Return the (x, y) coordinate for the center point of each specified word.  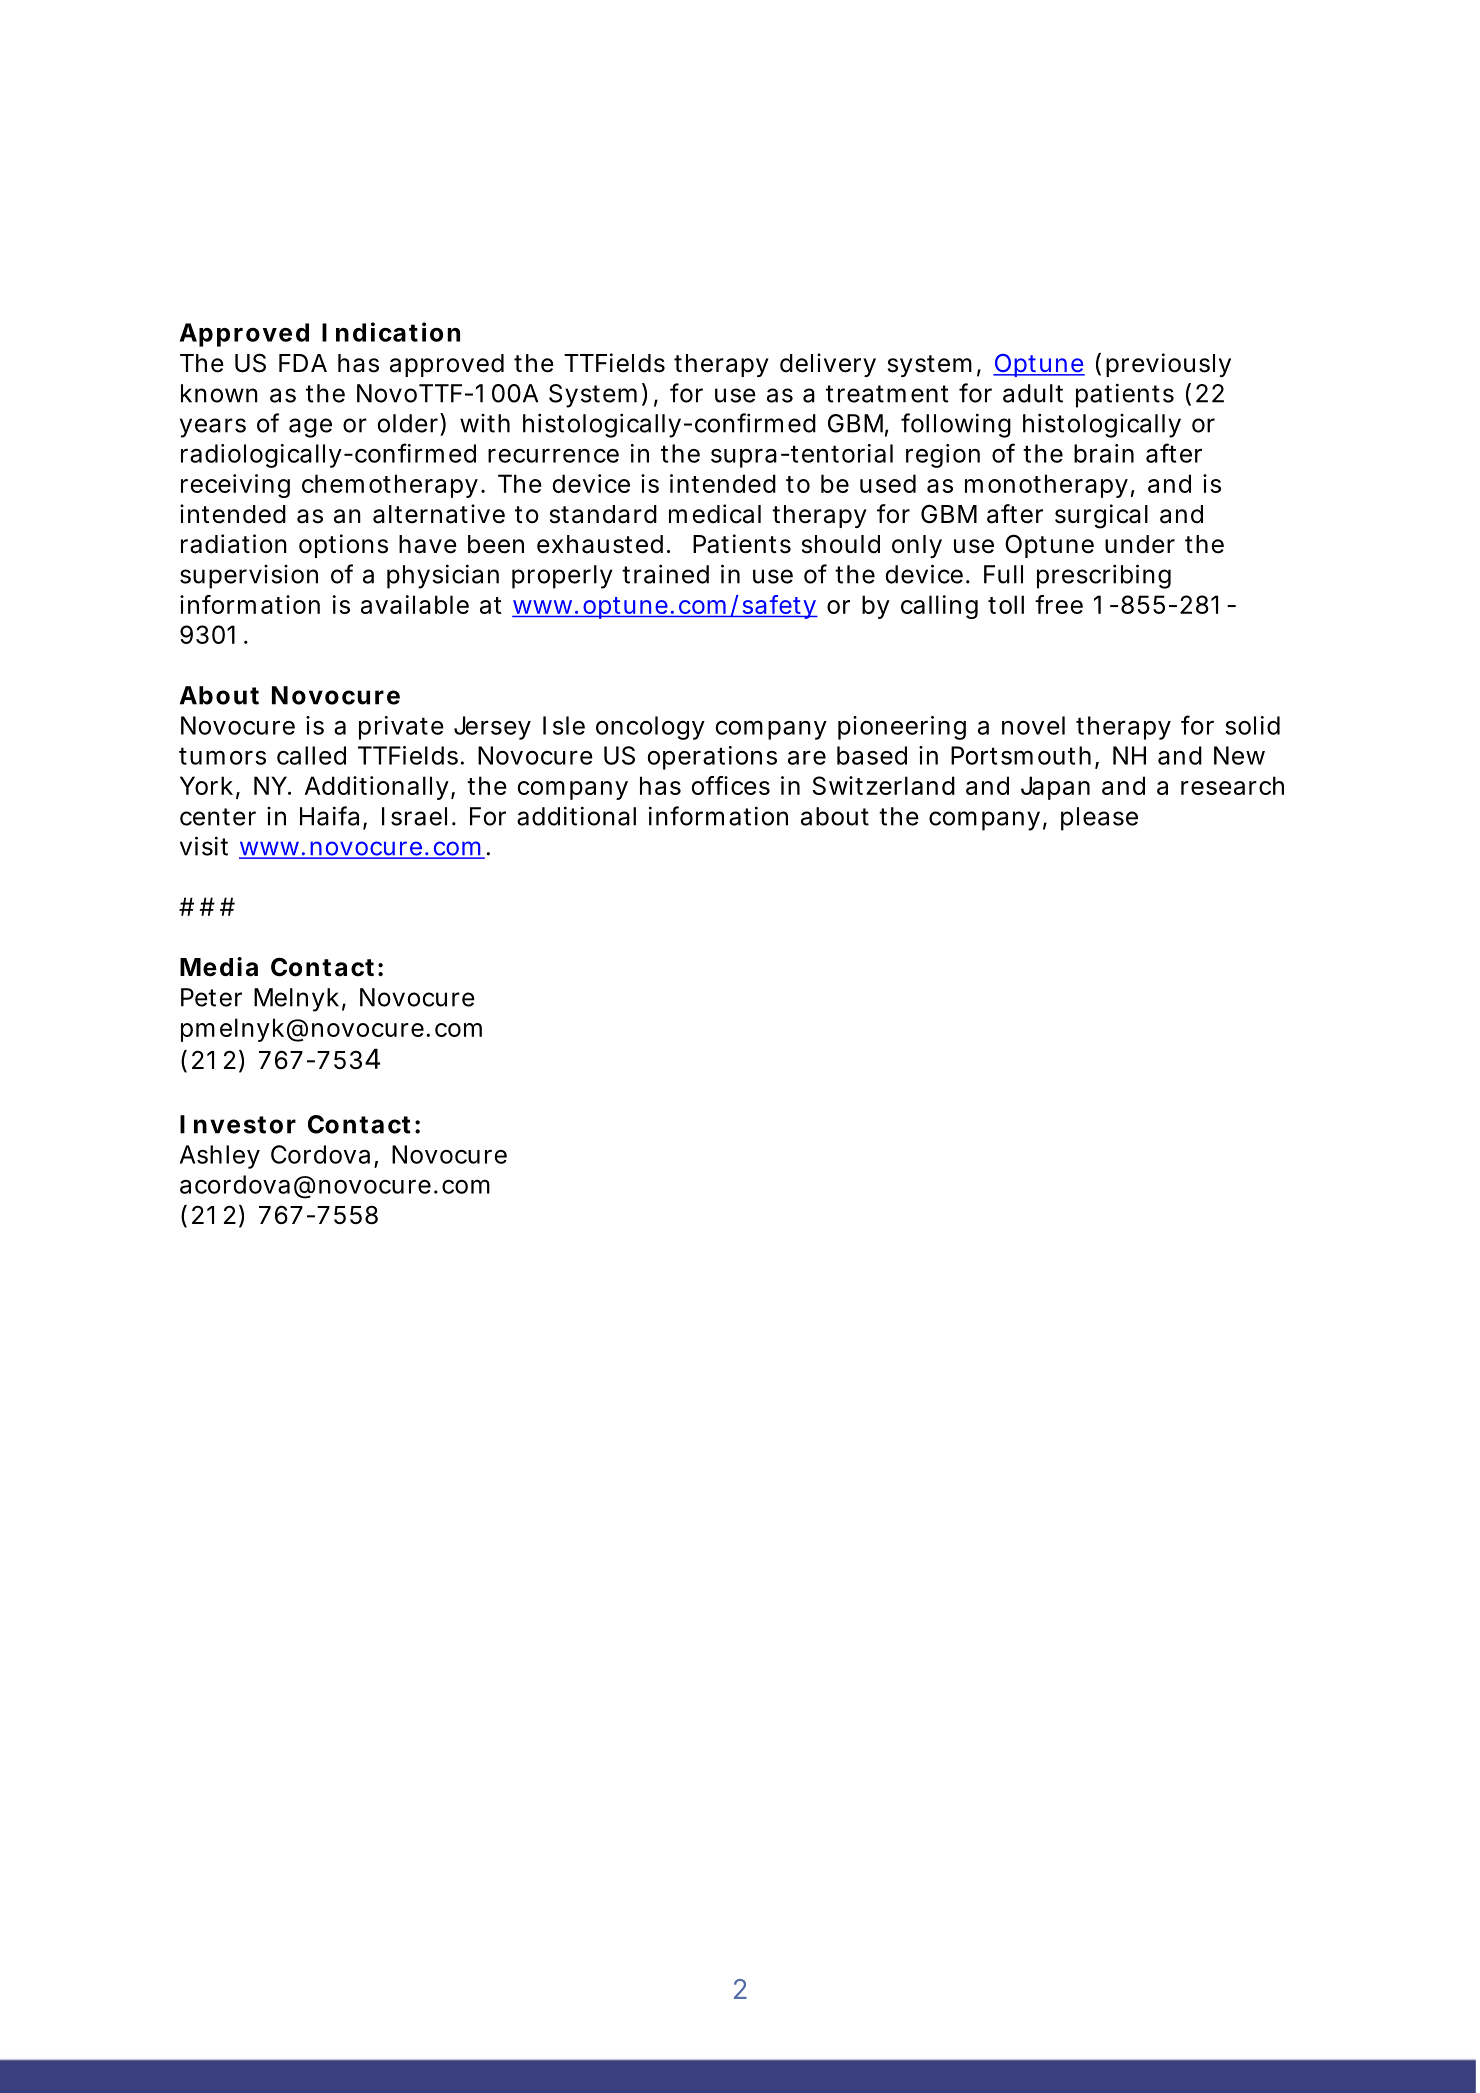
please (1099, 819)
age (310, 428)
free (1059, 604)
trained (666, 574)
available (415, 604)
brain (1104, 453)
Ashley (220, 1157)
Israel (414, 816)
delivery (828, 365)
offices (731, 785)
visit (204, 846)
